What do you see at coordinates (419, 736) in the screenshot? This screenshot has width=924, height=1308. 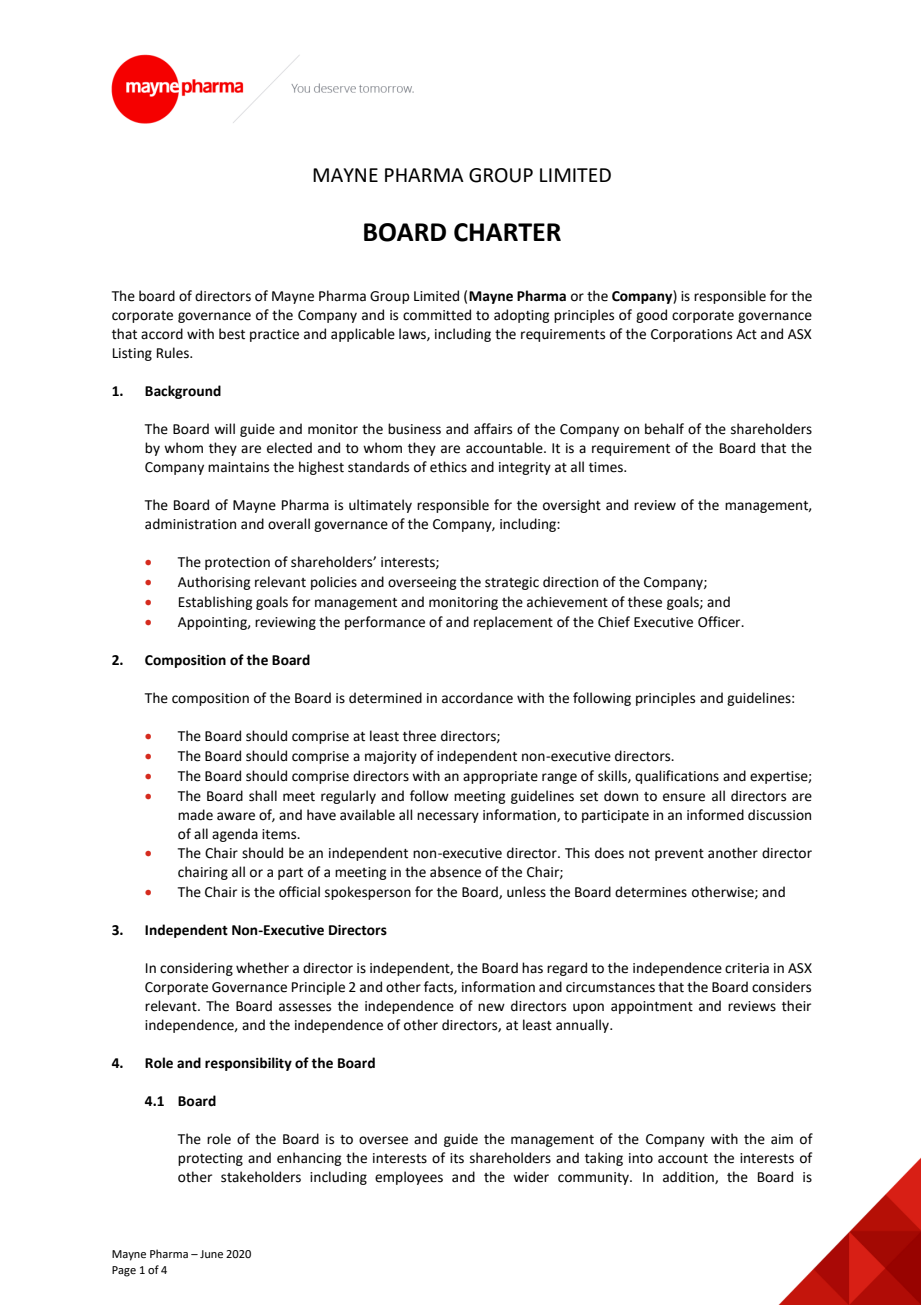 I see `three` at bounding box center [419, 736].
